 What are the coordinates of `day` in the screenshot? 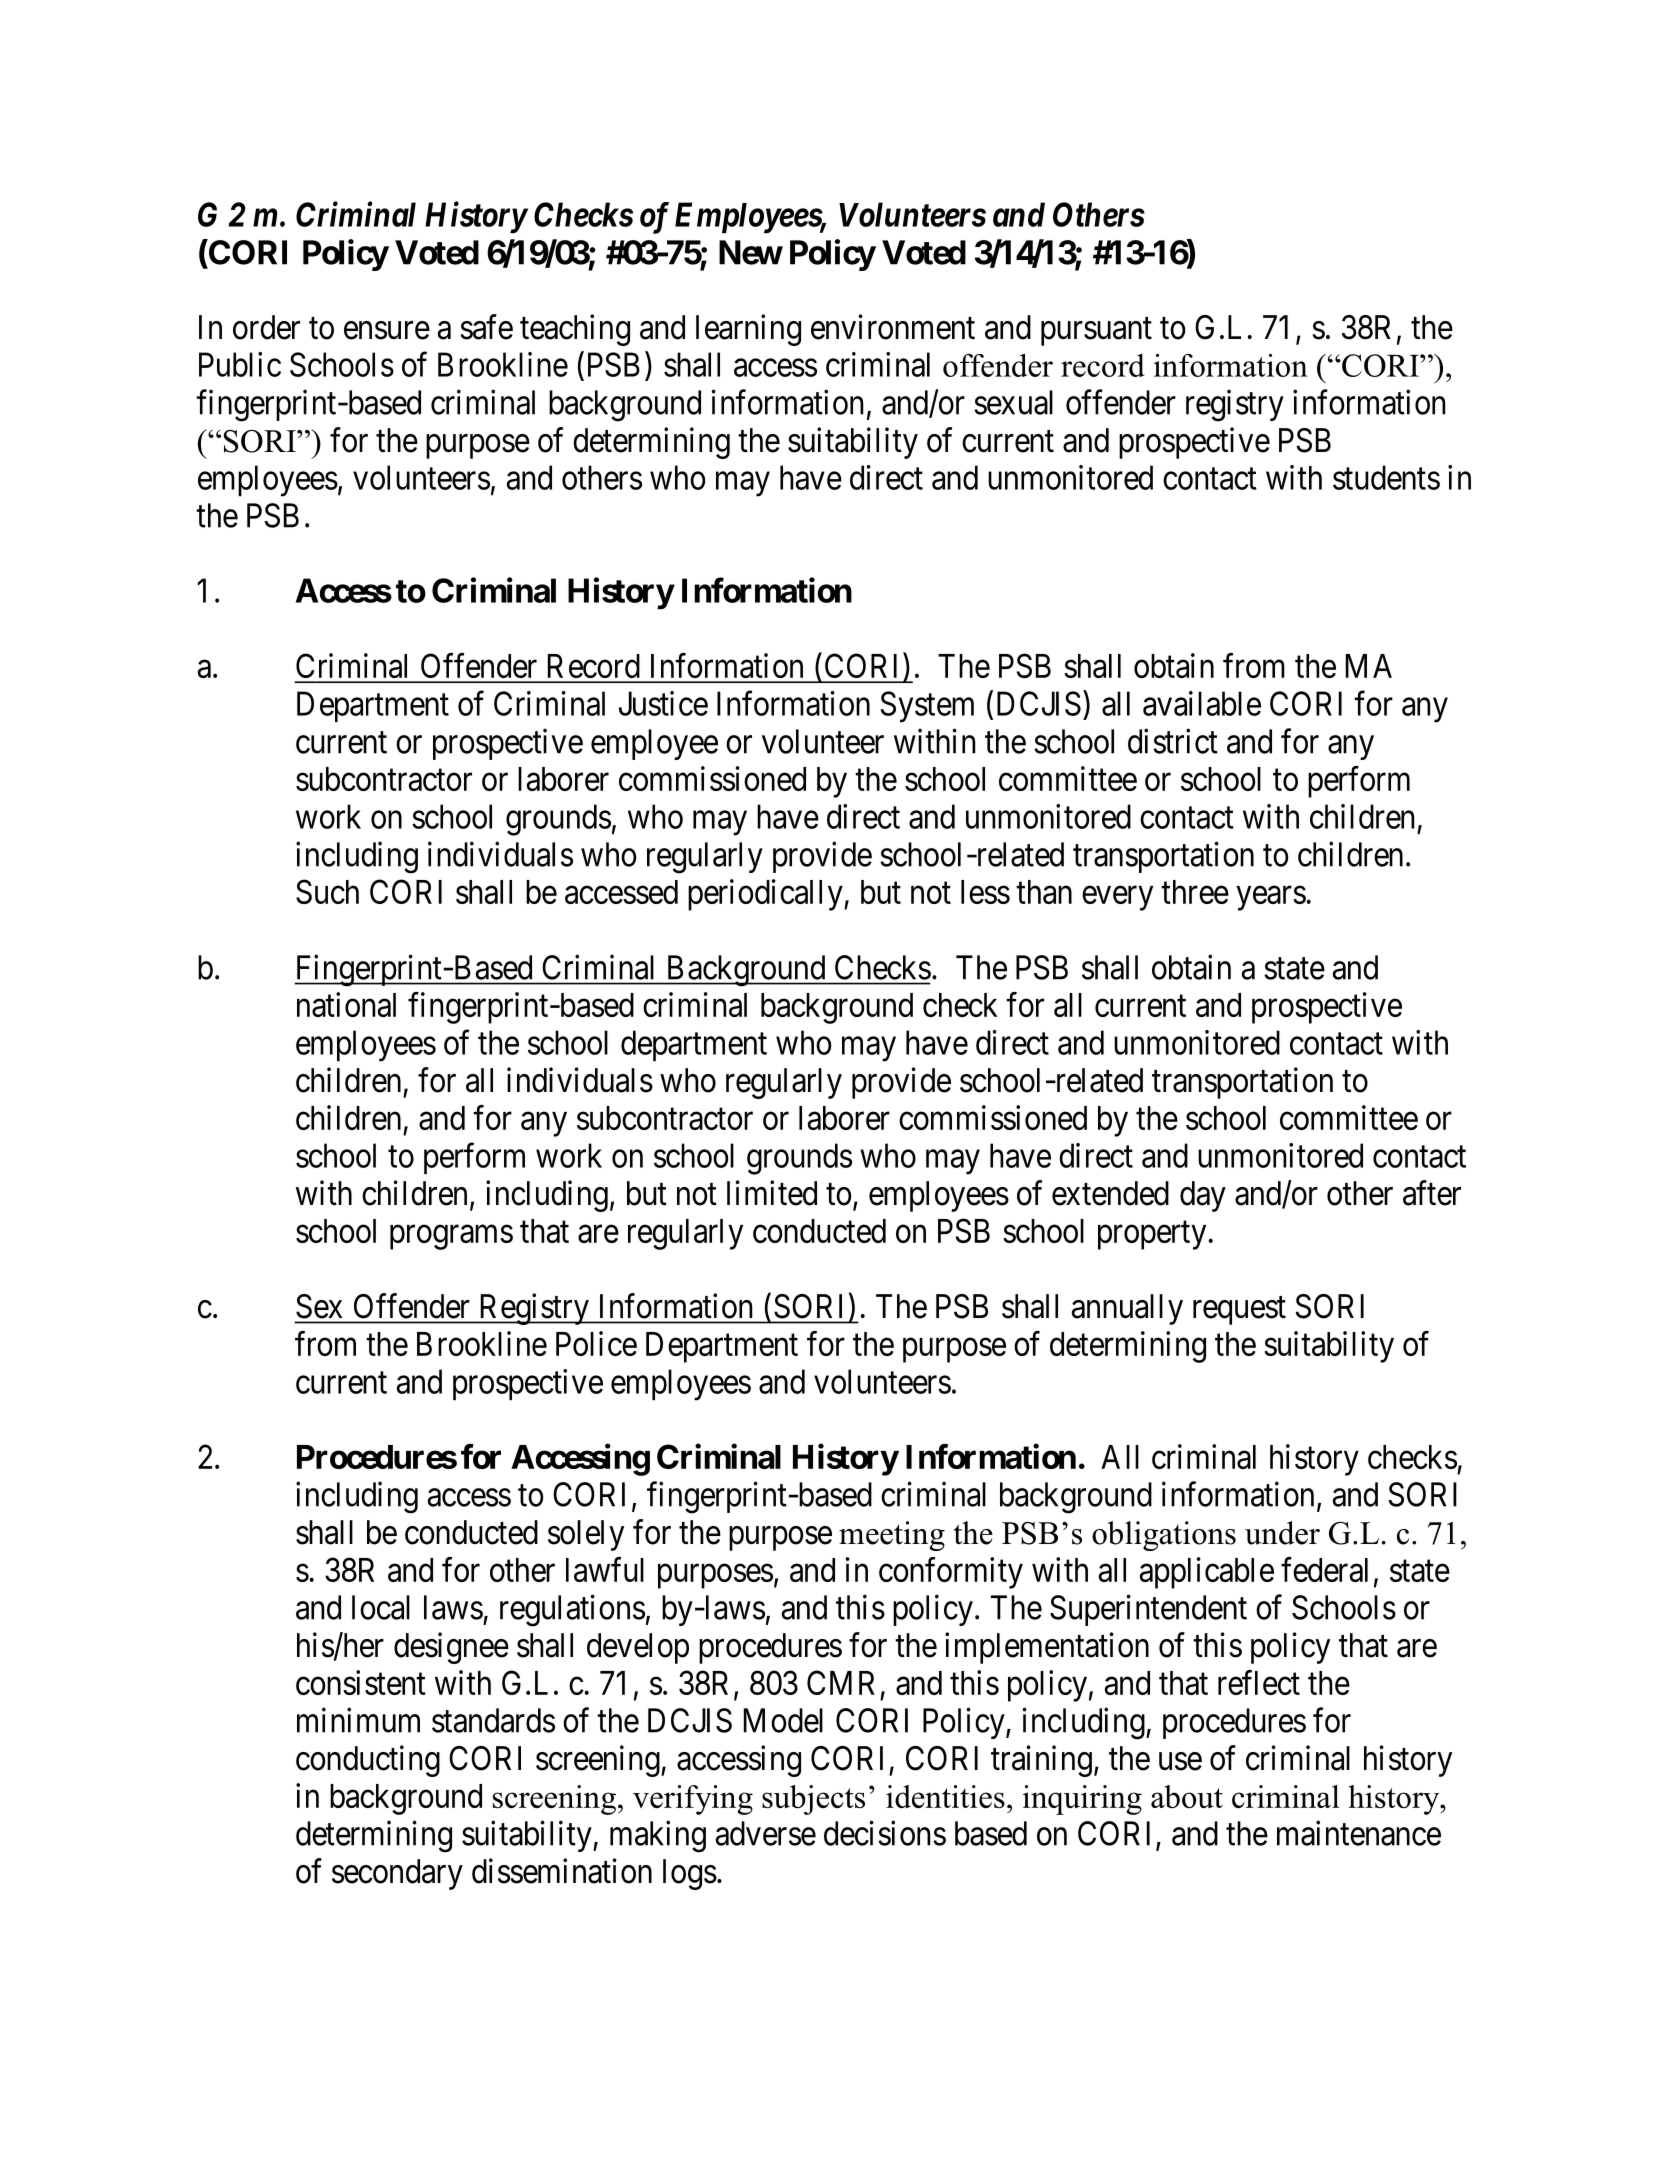 It's located at (1203, 1196).
